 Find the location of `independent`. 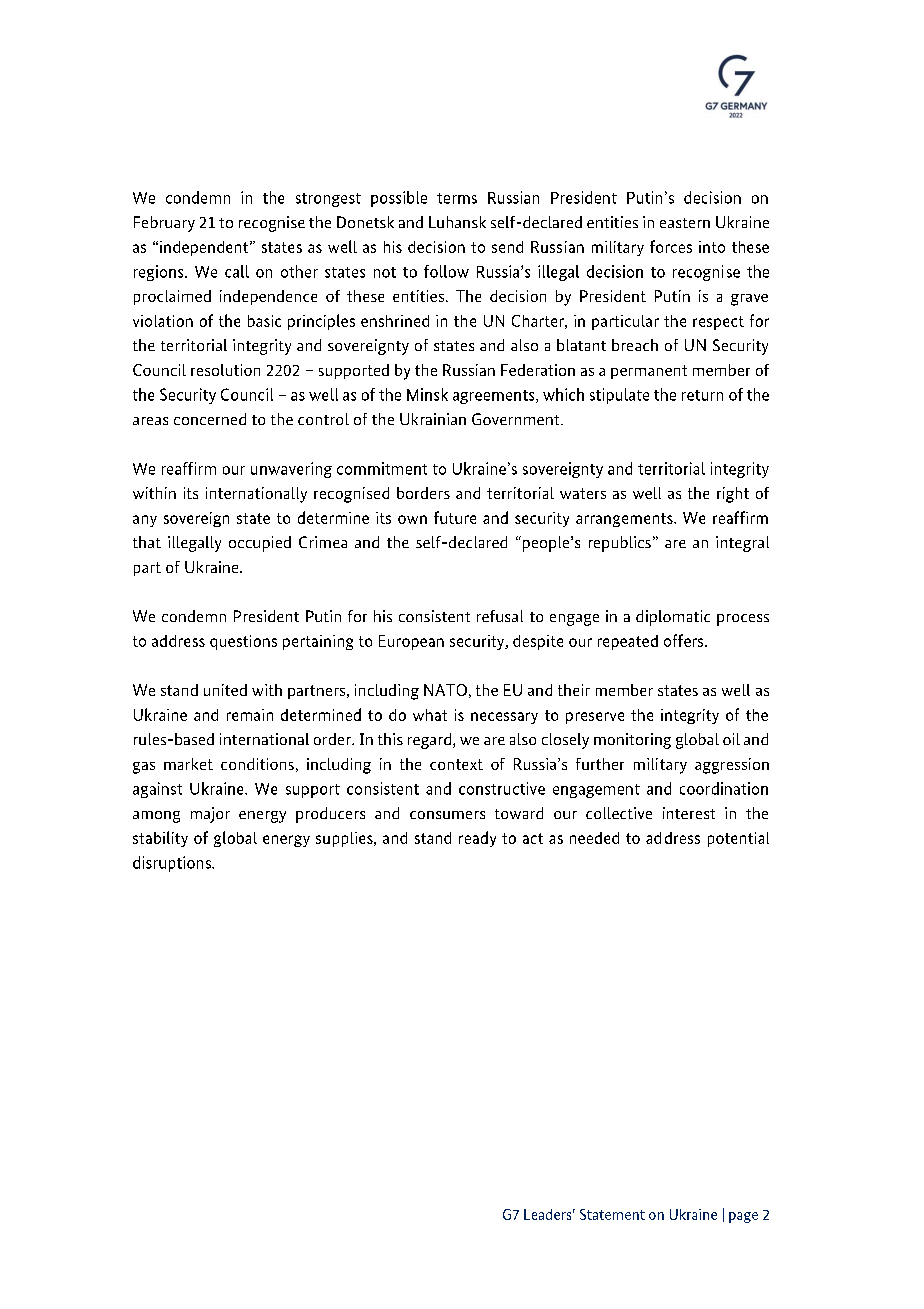

independent is located at coordinates (205, 248).
